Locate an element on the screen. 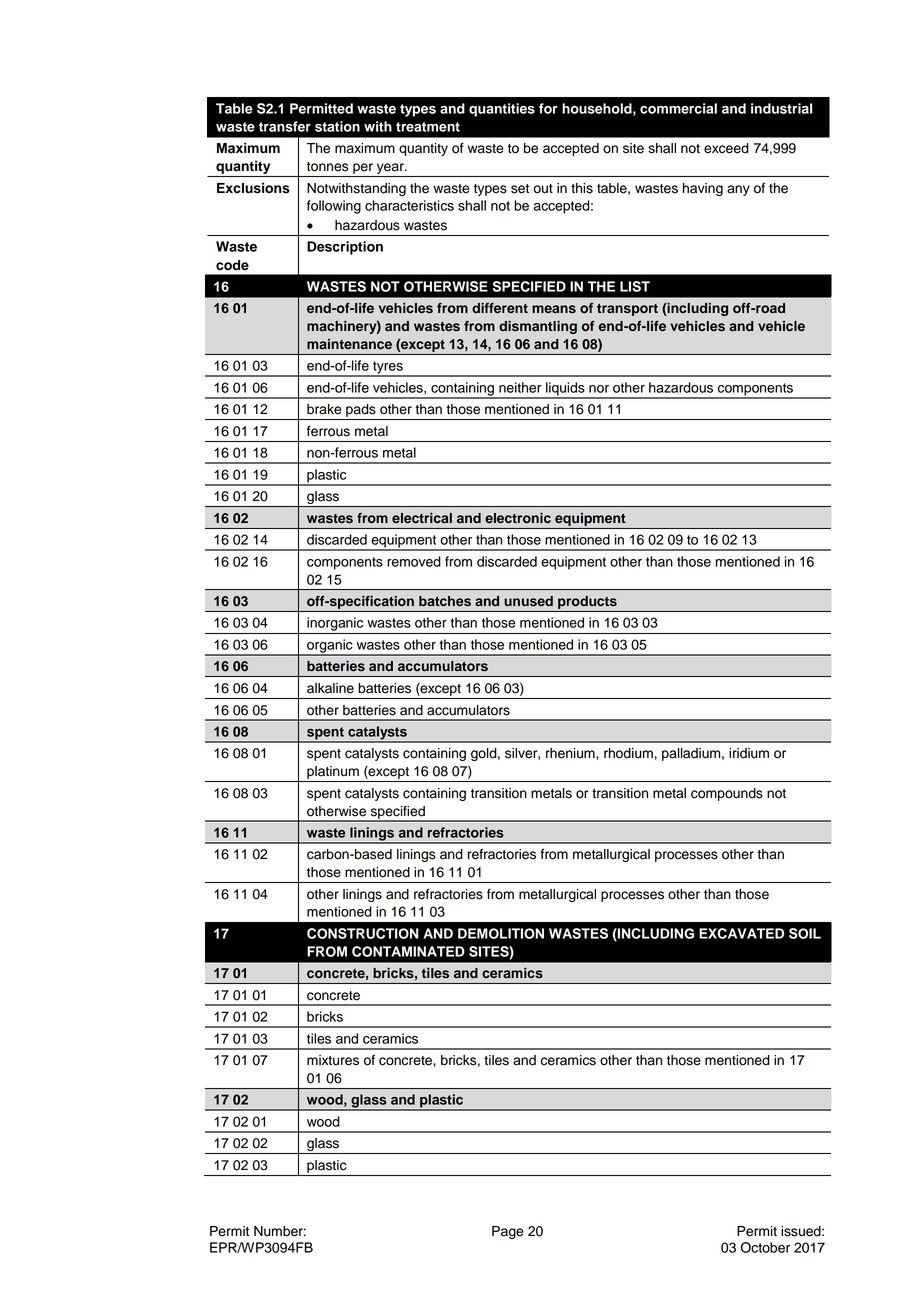  brake is located at coordinates (324, 409).
